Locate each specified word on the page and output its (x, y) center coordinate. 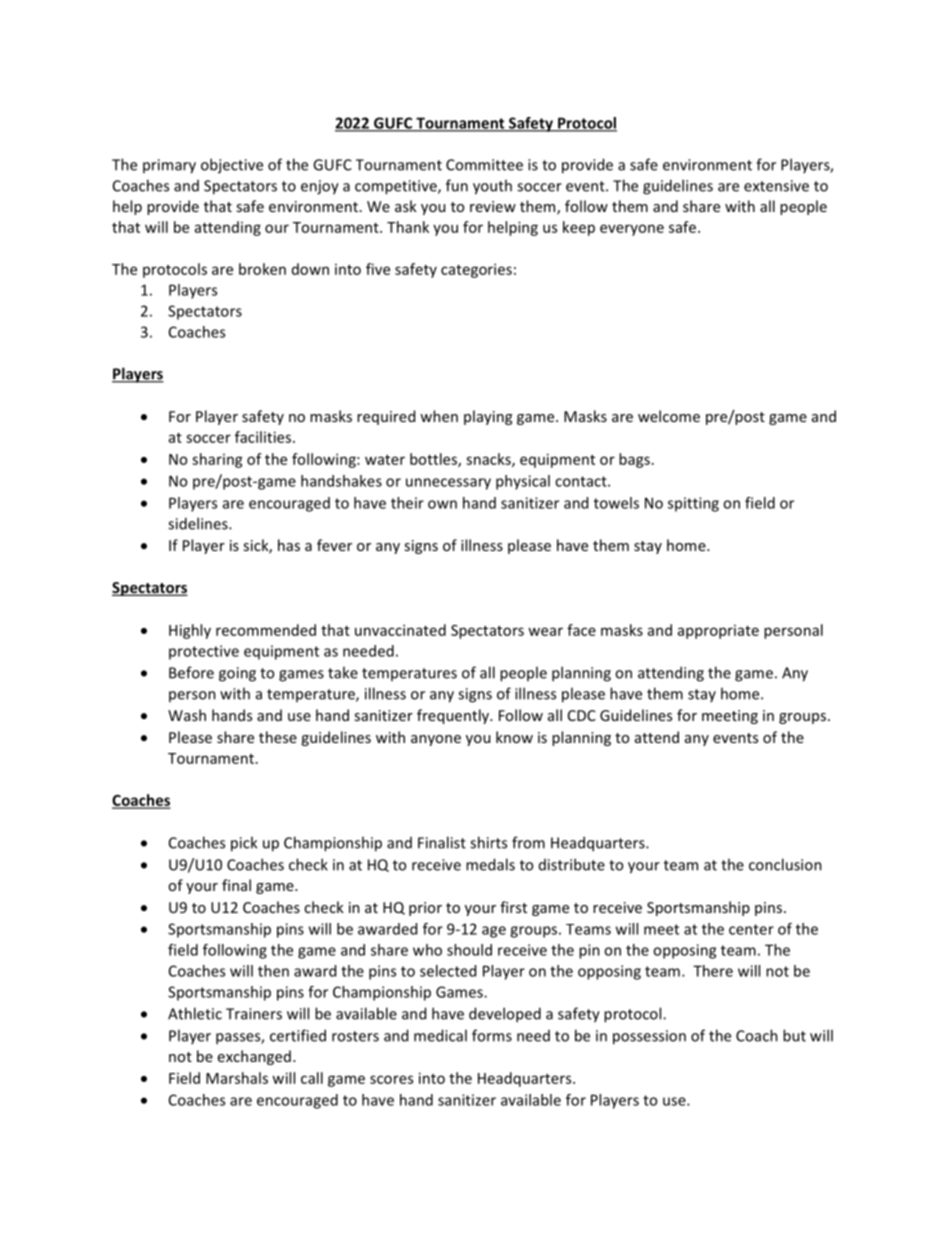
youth (492, 187)
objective (232, 166)
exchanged (254, 1057)
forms (492, 1035)
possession (649, 1037)
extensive (776, 186)
